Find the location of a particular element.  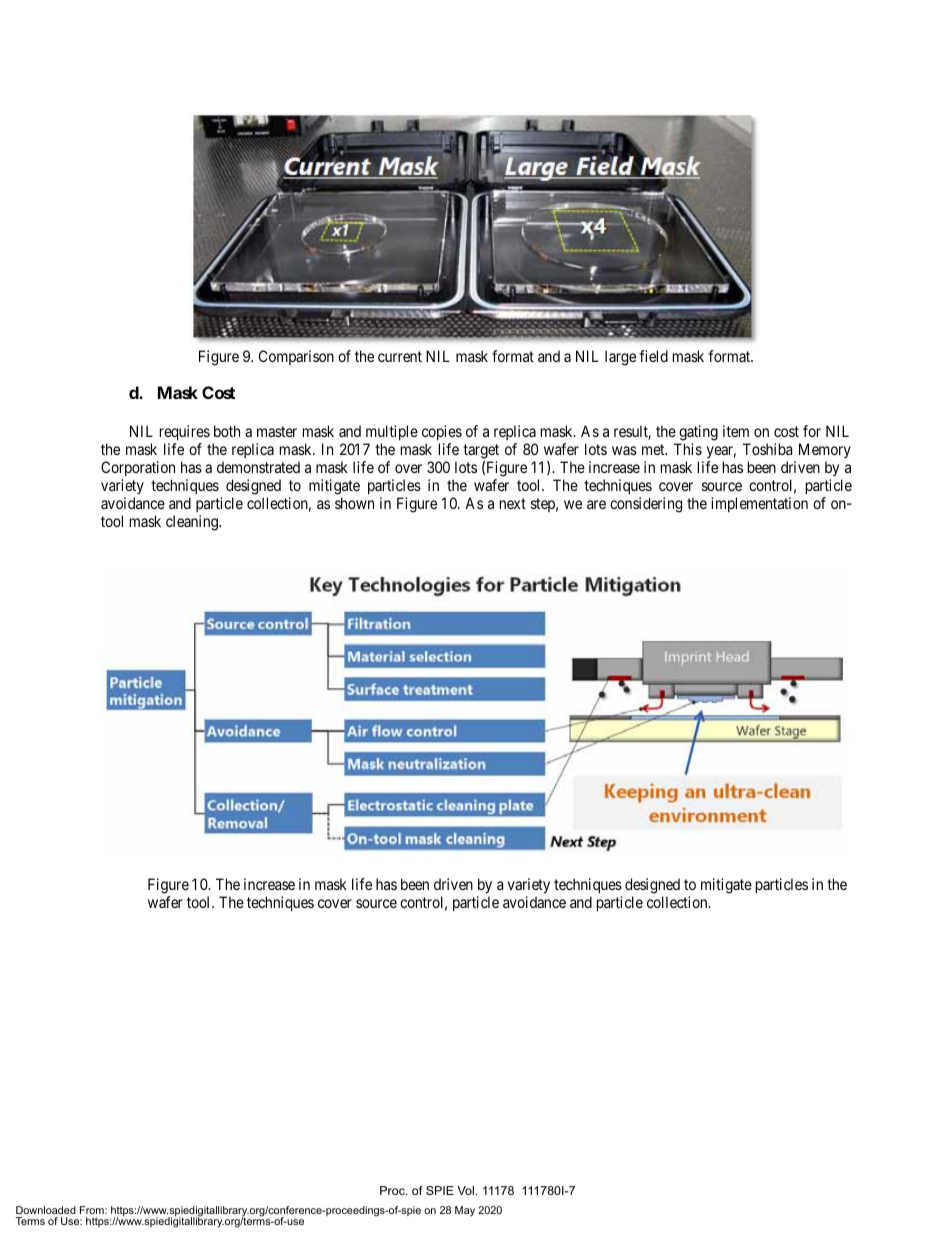

implementation is located at coordinates (759, 504).
